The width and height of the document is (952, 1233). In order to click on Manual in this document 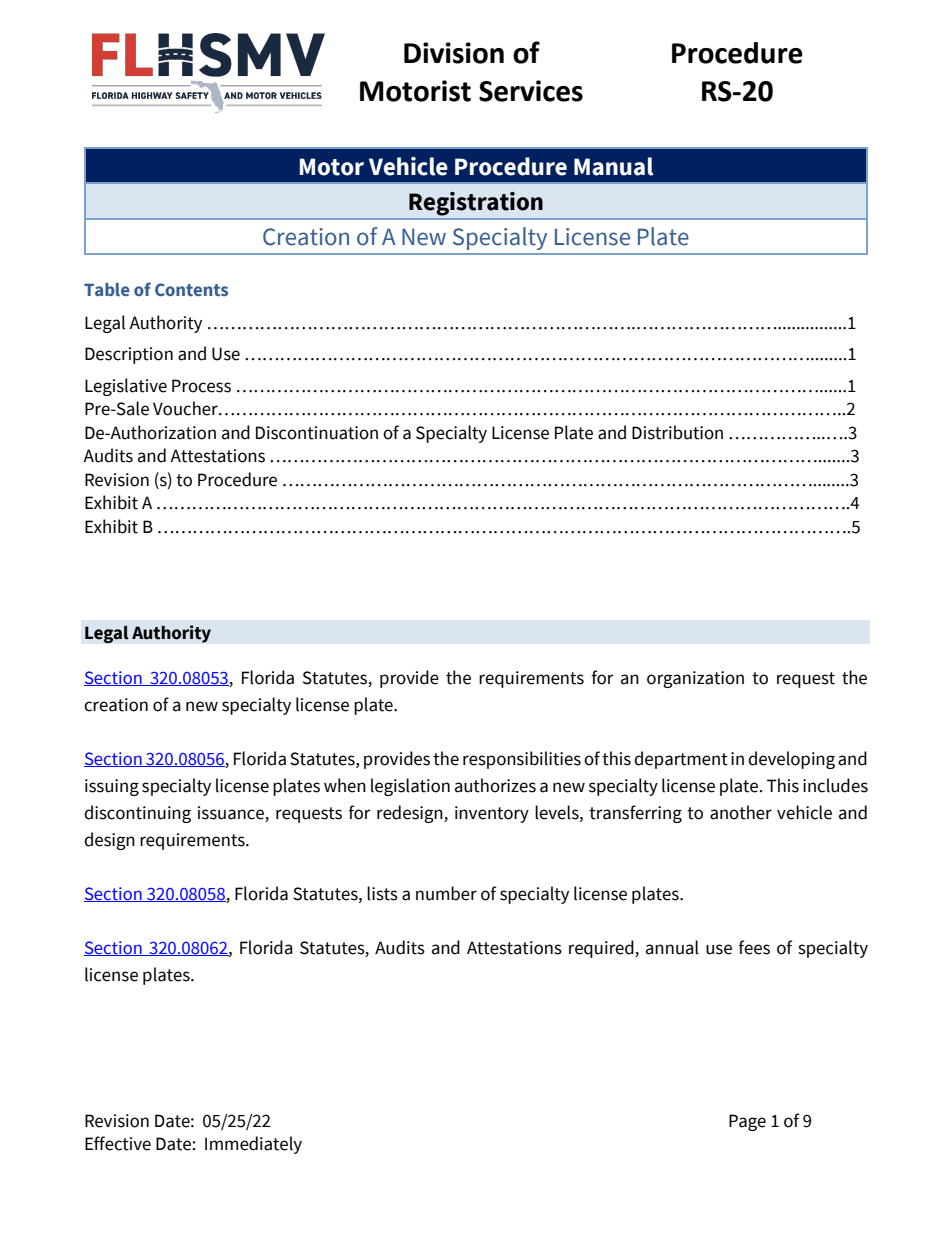, I will do `click(613, 166)`.
